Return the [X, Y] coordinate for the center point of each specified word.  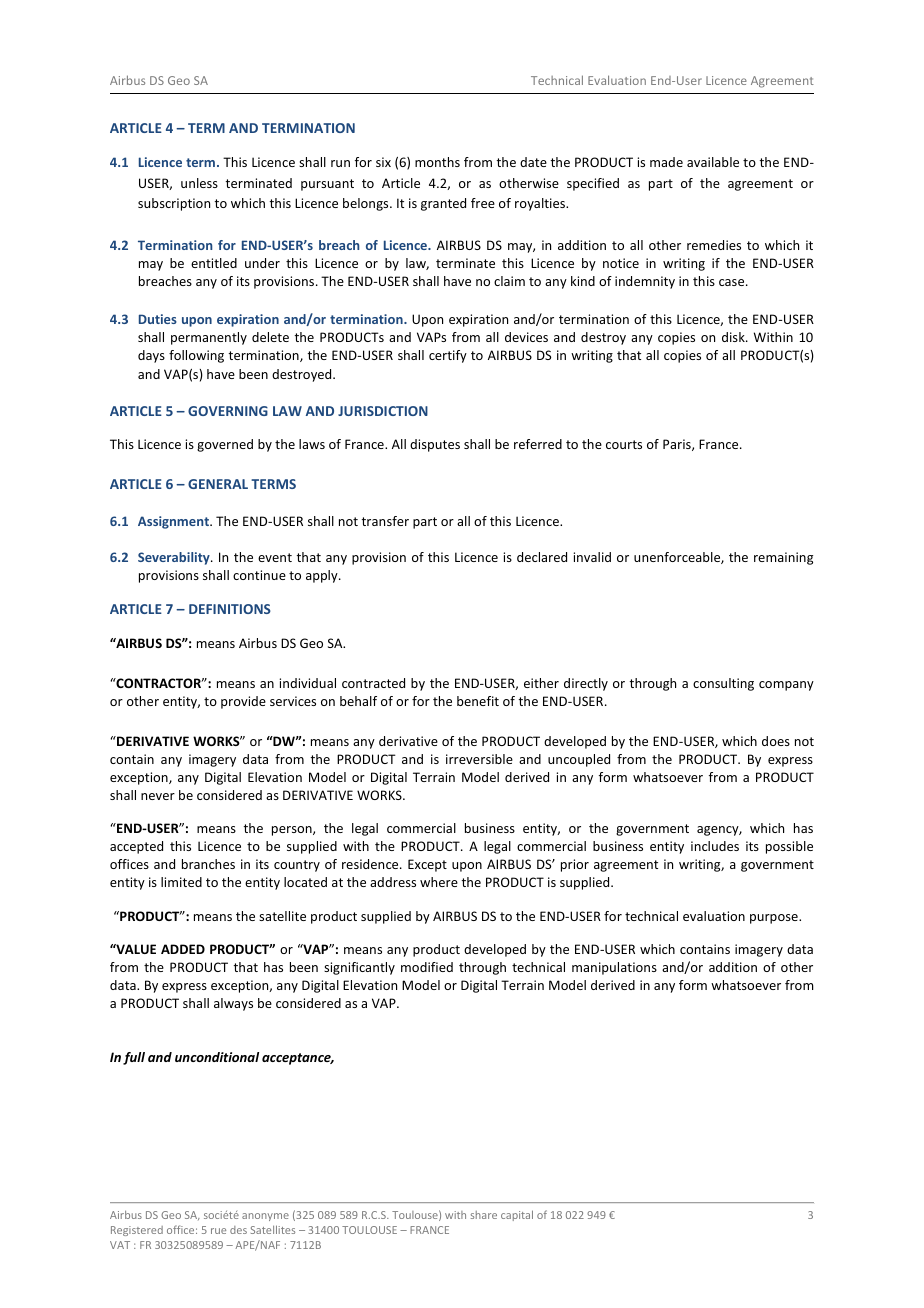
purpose [775, 919]
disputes [435, 445]
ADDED [183, 949]
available [713, 162]
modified [427, 967]
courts [624, 444]
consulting [723, 684]
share [484, 1215]
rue [218, 1231]
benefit [478, 701]
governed [225, 445]
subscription [174, 204]
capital [517, 1215]
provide [243, 702]
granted [443, 204]
